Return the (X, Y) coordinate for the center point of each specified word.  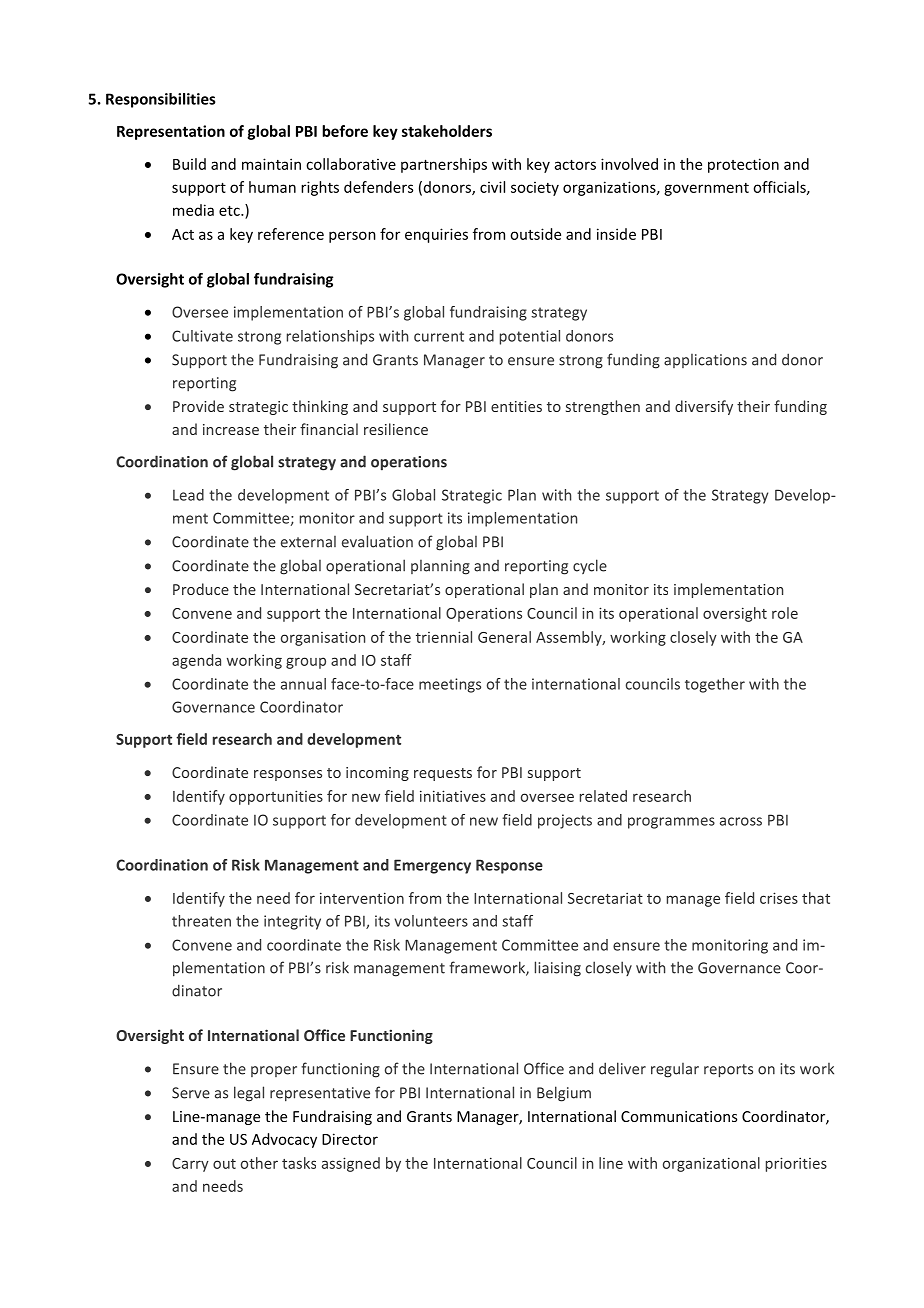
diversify (704, 407)
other (259, 1163)
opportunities (276, 797)
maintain (271, 164)
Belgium (564, 1094)
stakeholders (447, 131)
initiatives (453, 796)
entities (516, 406)
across (741, 821)
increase (231, 429)
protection (743, 165)
